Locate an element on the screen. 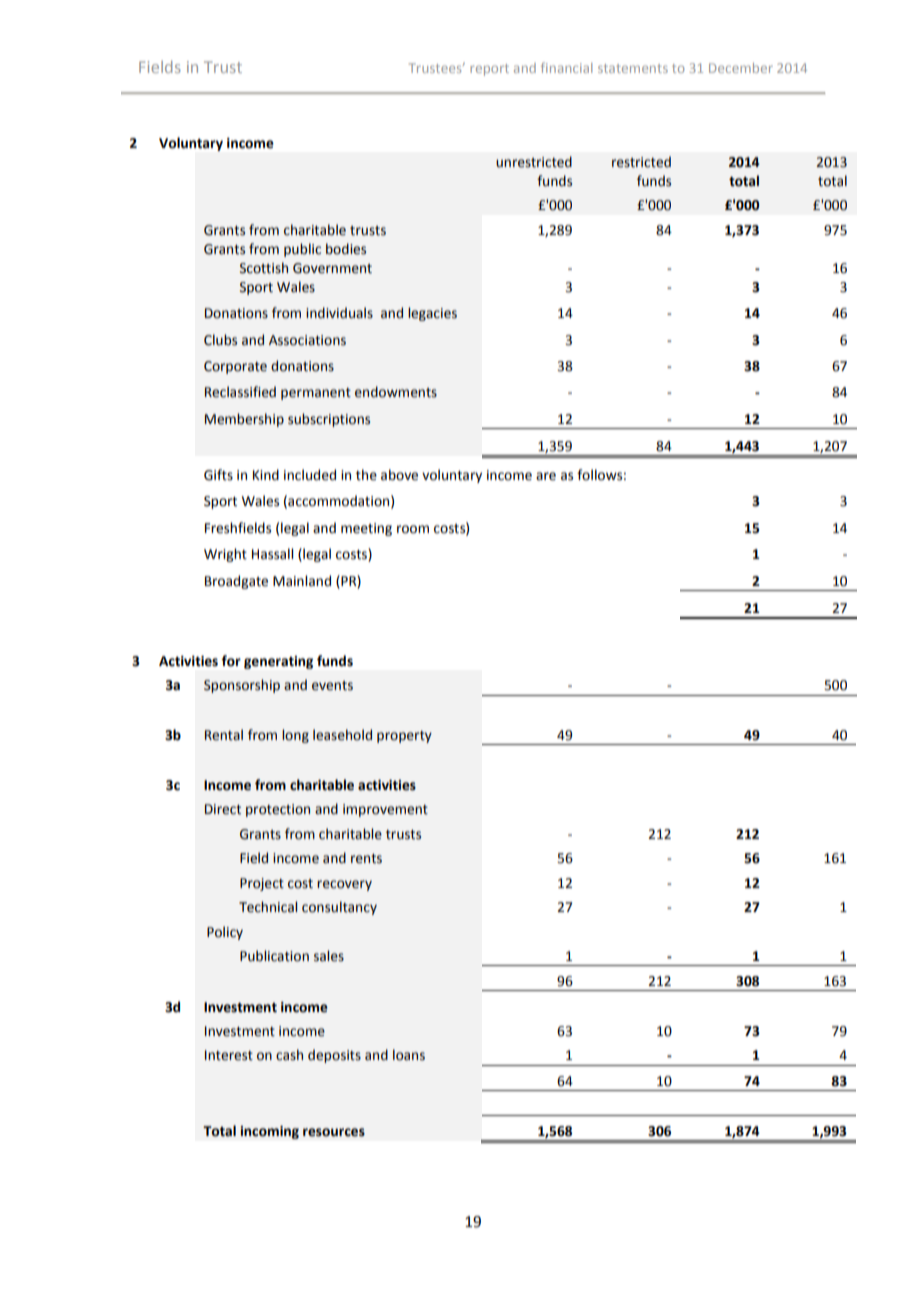 The image size is (924, 1308). legacies is located at coordinates (432, 314).
